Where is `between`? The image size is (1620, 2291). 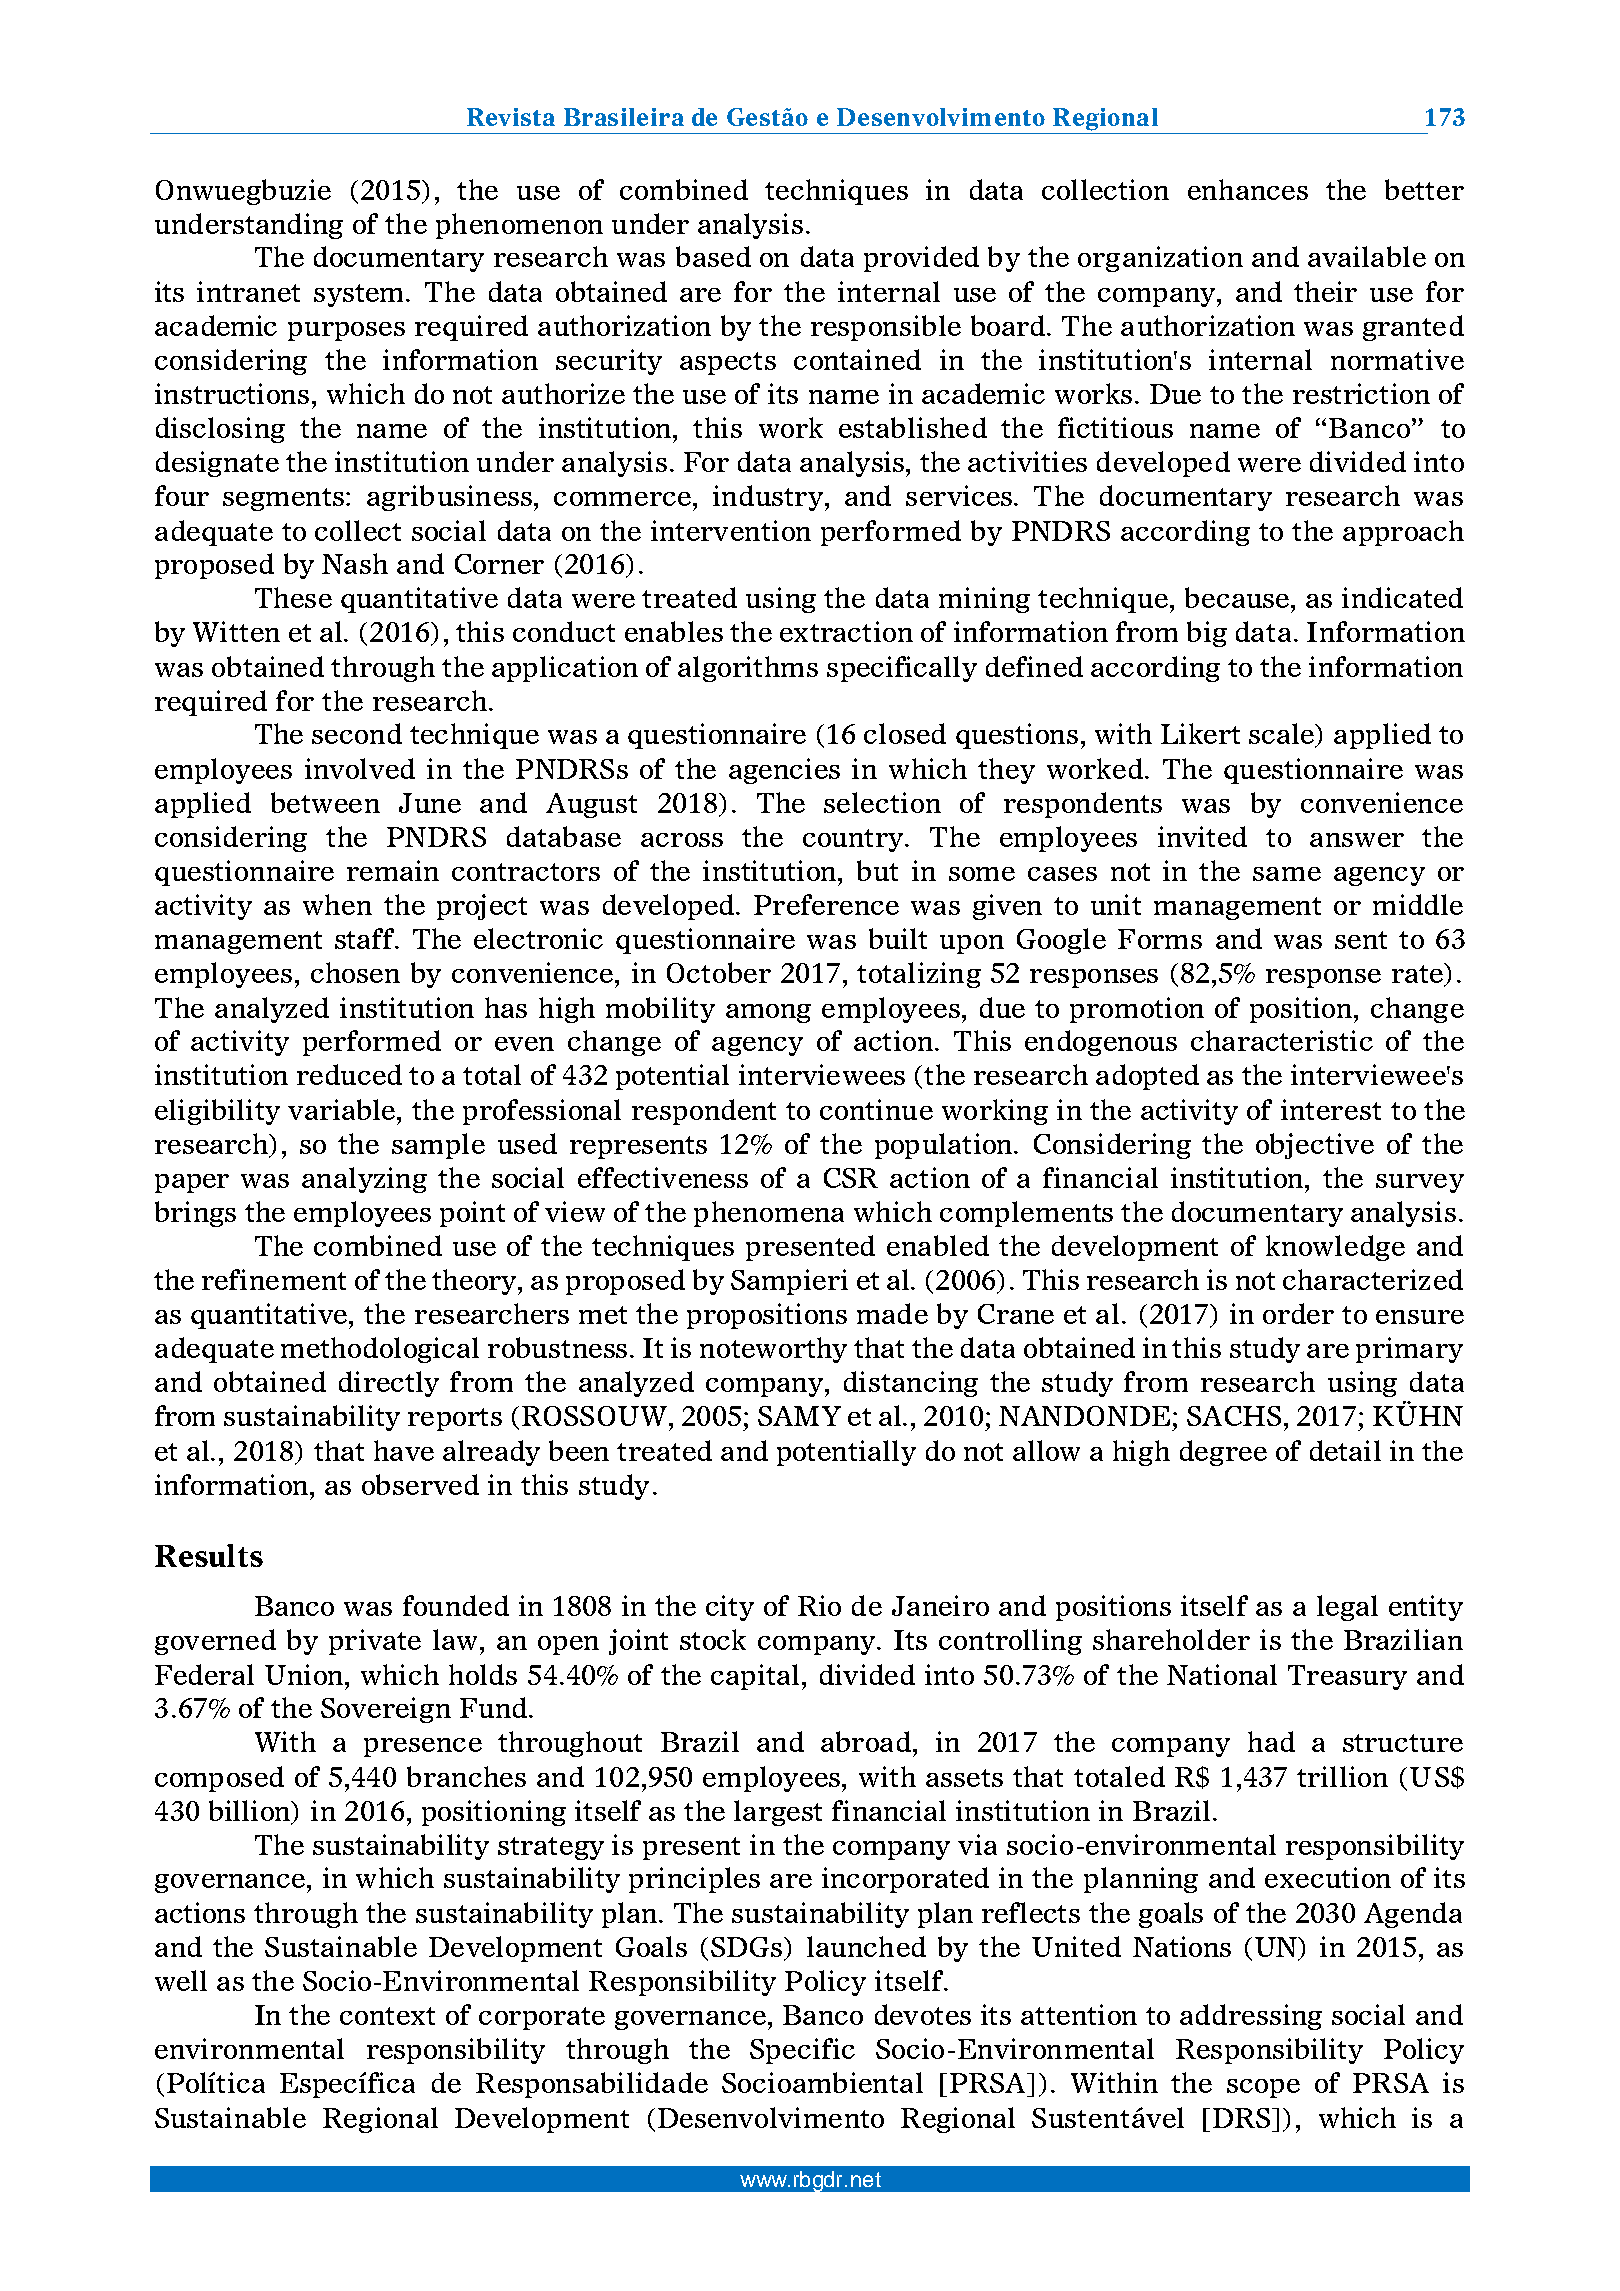 between is located at coordinates (325, 802).
